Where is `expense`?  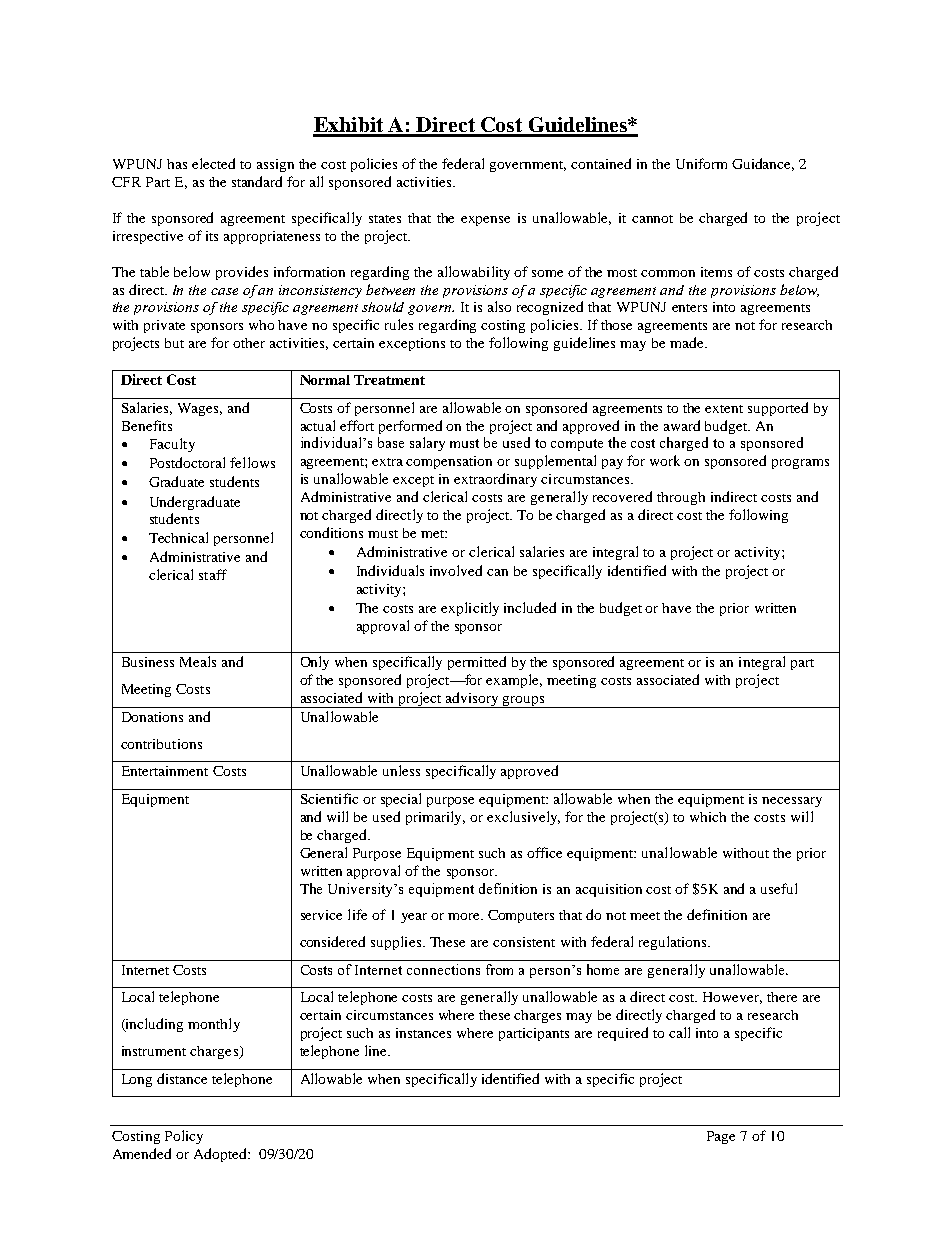
expense is located at coordinates (485, 221).
